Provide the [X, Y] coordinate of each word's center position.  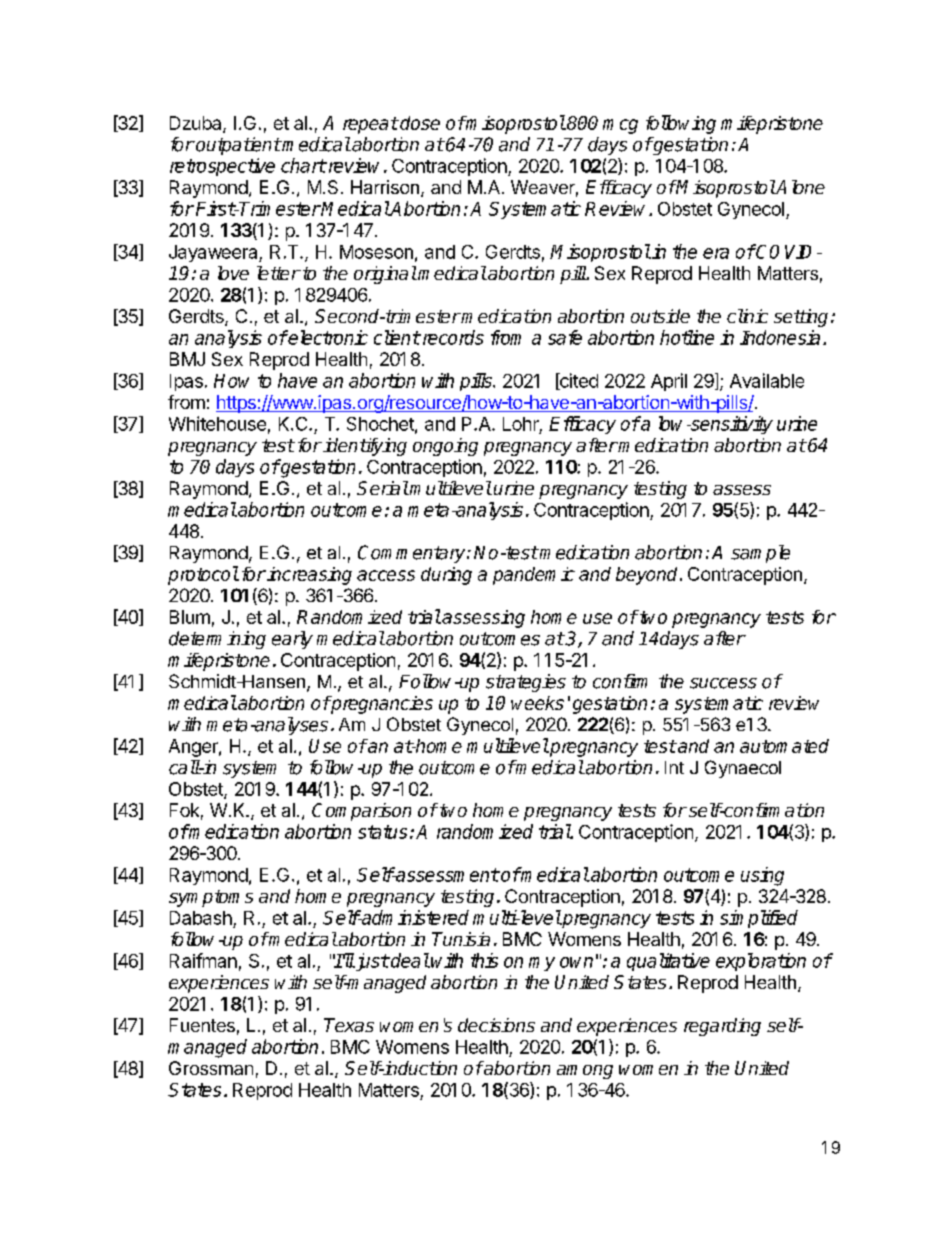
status [382, 832]
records [452, 337]
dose [419, 123]
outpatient [237, 146]
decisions [496, 1025]
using [762, 876]
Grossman [211, 1068]
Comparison [361, 812]
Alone [800, 187]
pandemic [534, 576]
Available [767, 380]
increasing [308, 576]
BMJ [187, 359]
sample [760, 554]
